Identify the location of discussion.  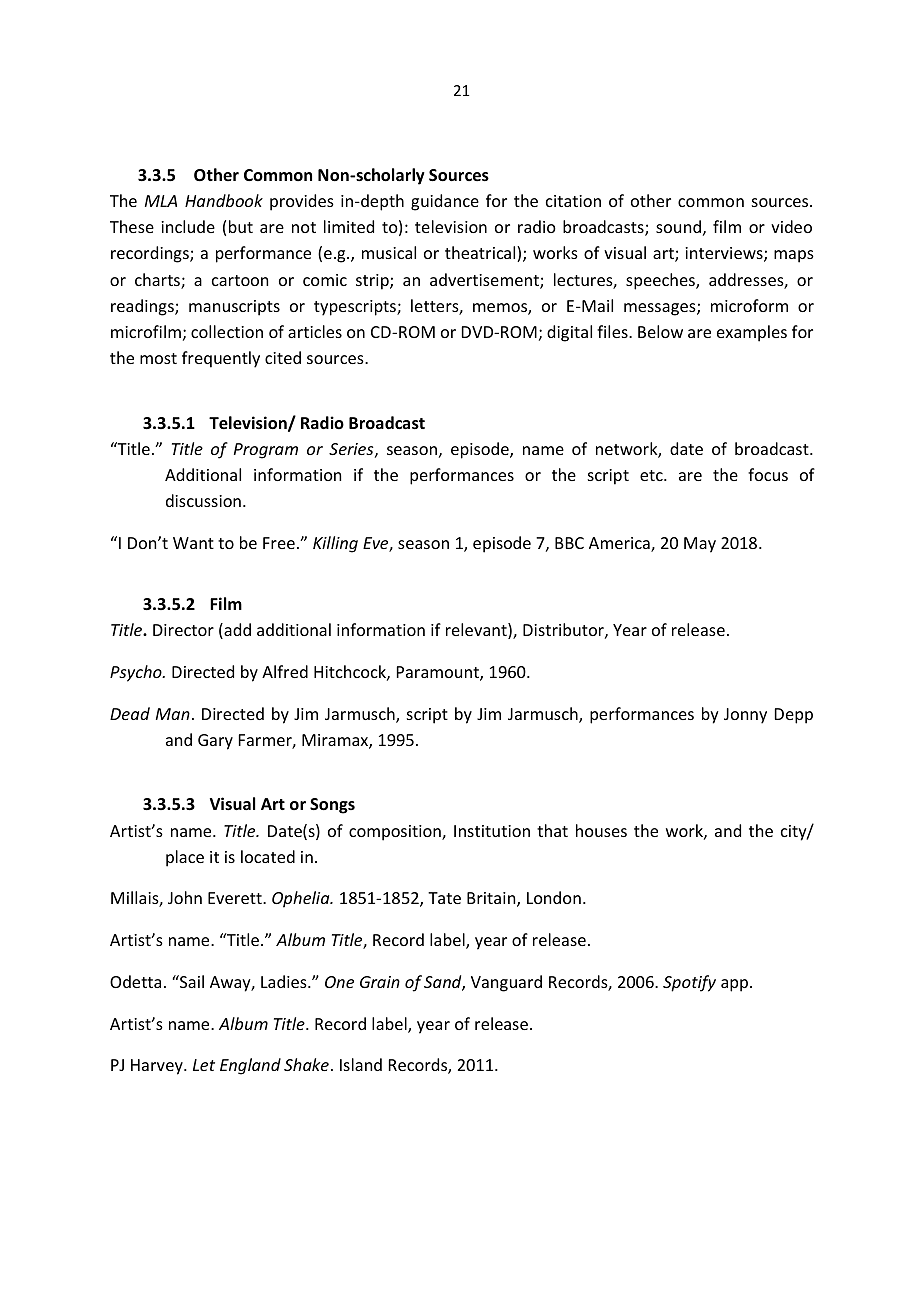
(203, 500).
